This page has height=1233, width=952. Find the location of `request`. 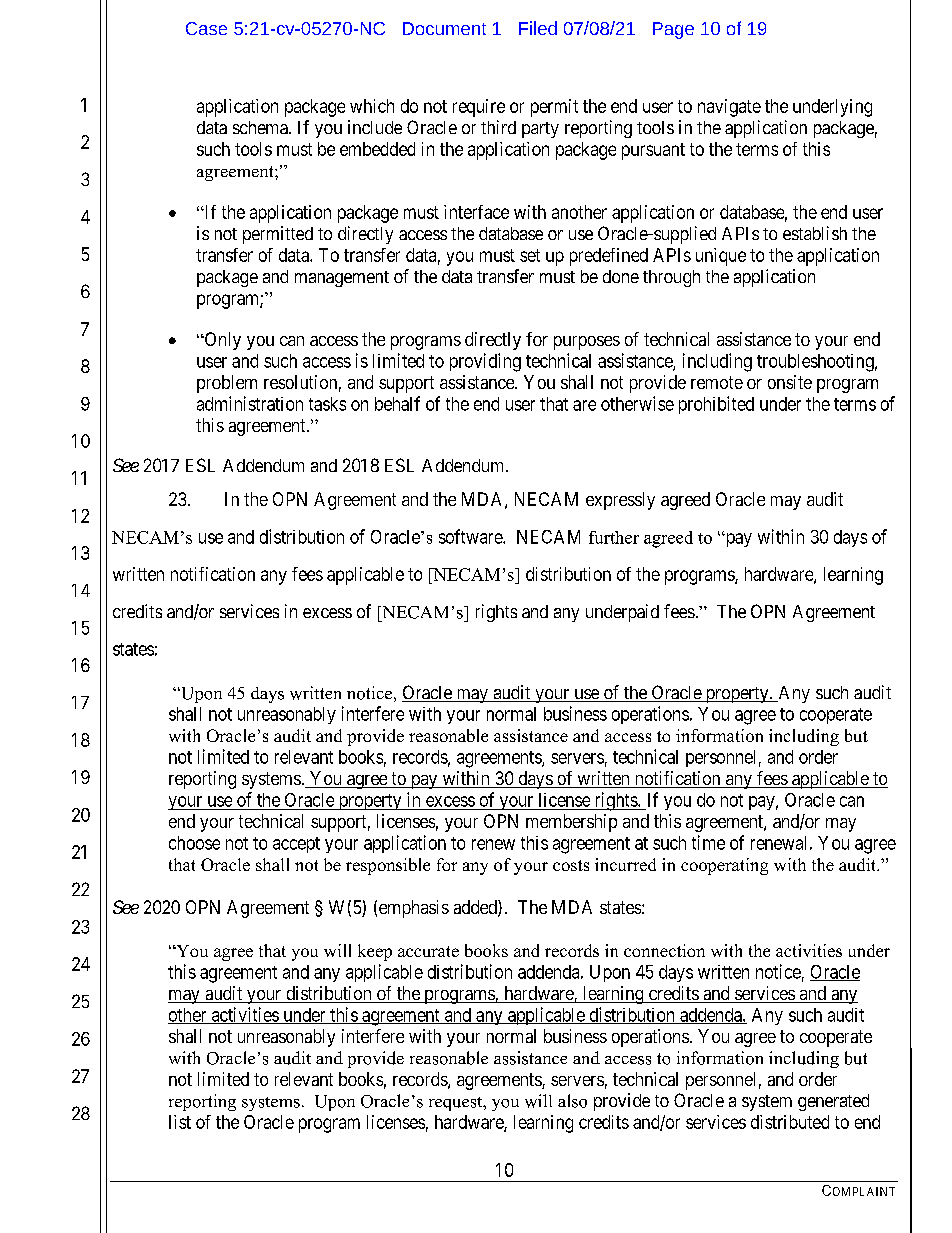

request is located at coordinates (457, 1104).
